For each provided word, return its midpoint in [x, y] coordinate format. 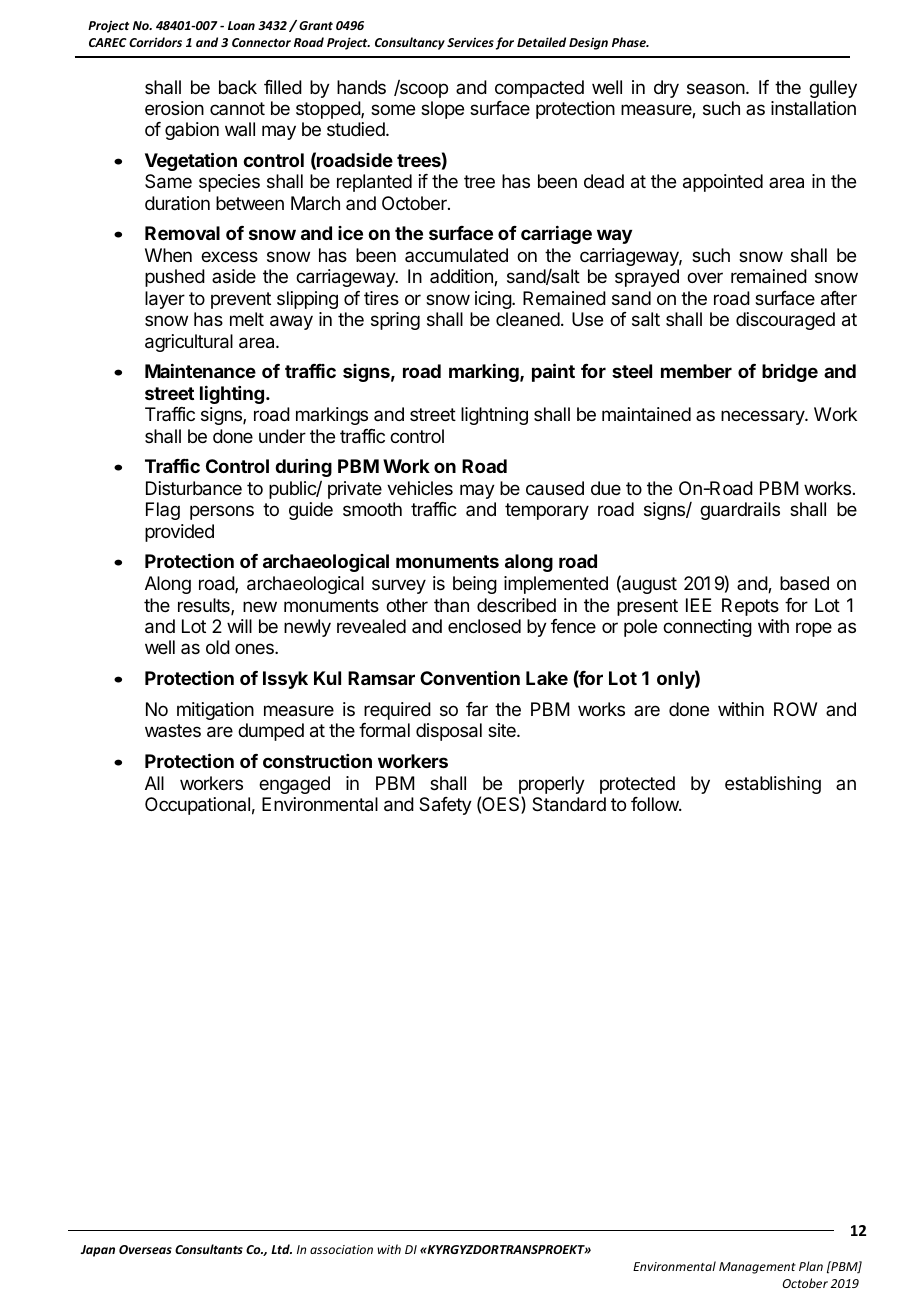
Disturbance [194, 488]
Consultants [209, 1249]
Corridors [155, 42]
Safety [445, 806]
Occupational [197, 806]
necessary [763, 417]
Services [470, 42]
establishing [773, 785]
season [717, 89]
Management [757, 1268]
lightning [494, 416]
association [341, 1249]
